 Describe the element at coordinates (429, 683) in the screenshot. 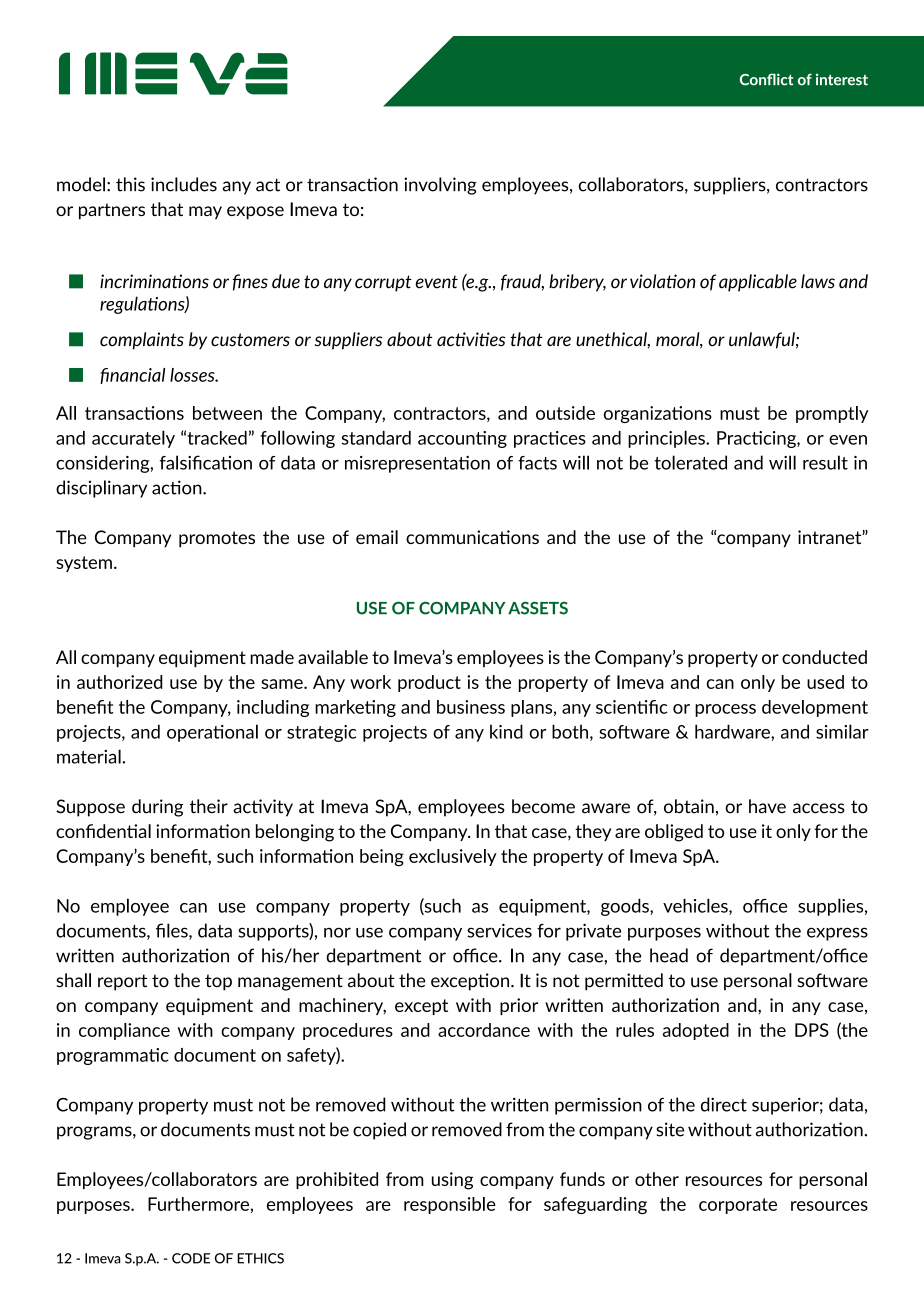

I see `product` at that location.
